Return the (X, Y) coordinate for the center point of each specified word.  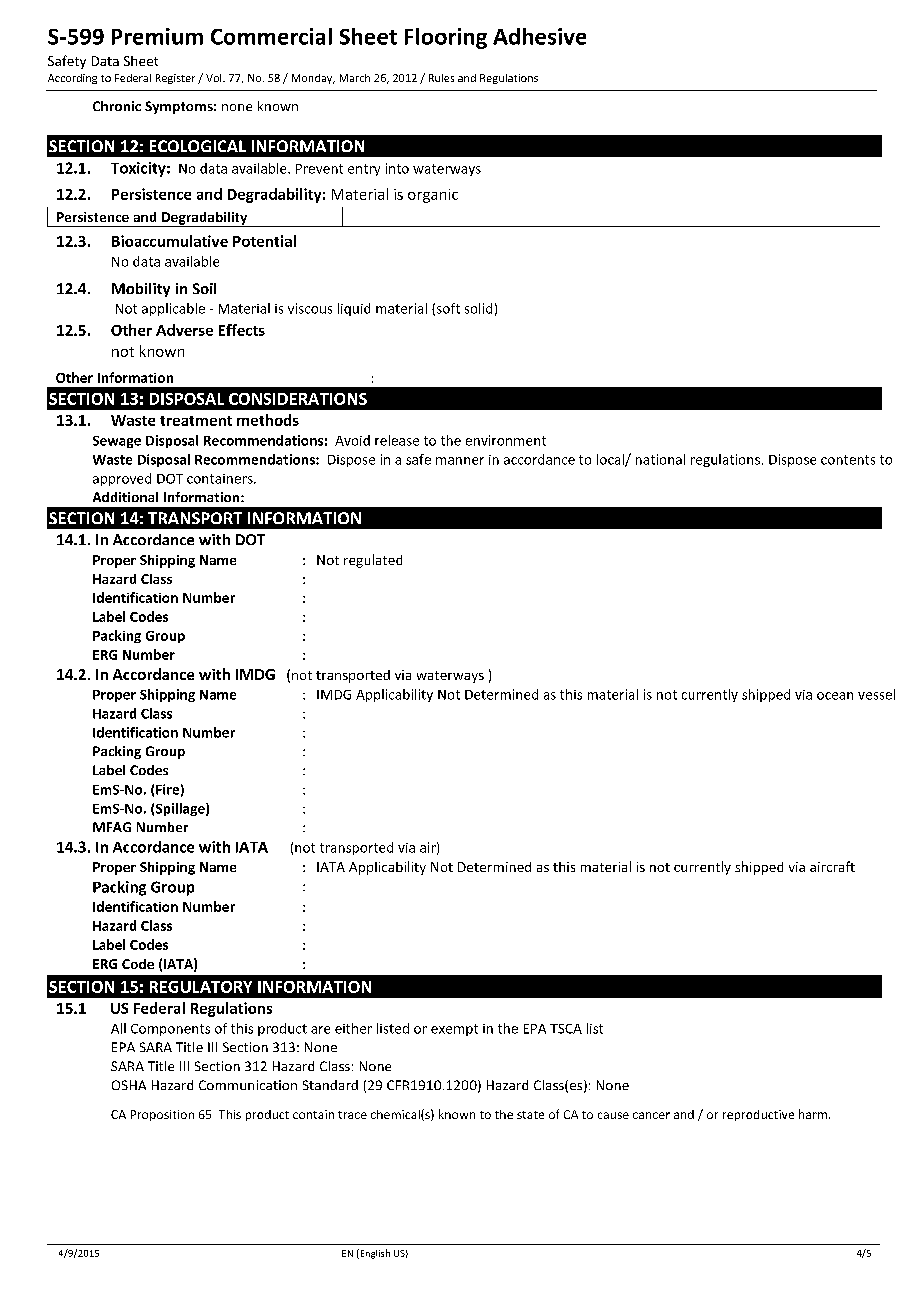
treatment (196, 421)
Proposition (162, 1115)
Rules (441, 78)
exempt (454, 1030)
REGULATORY (201, 987)
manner (460, 461)
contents (848, 460)
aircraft (832, 866)
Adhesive (539, 36)
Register (175, 79)
